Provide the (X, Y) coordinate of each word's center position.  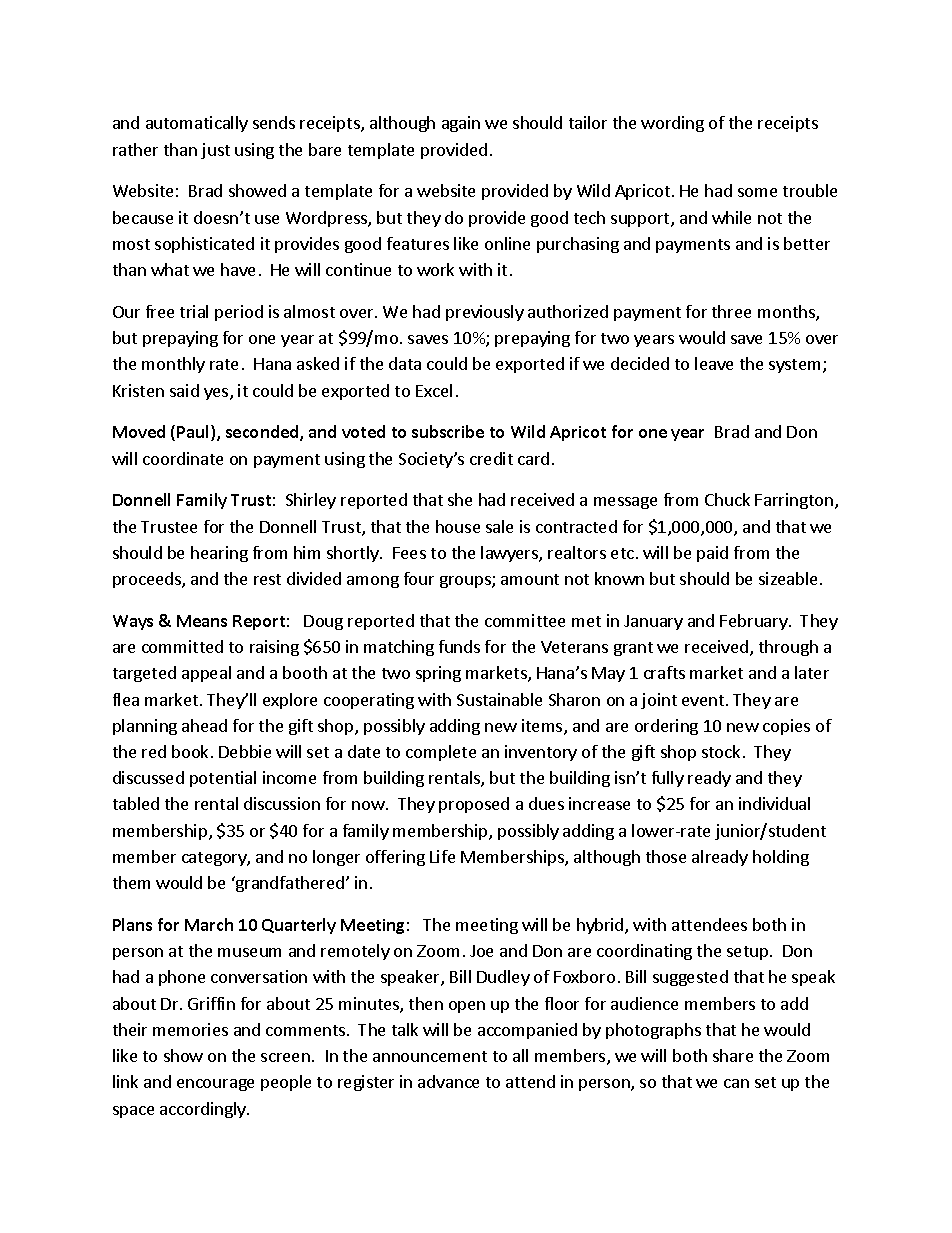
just (215, 151)
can (736, 1083)
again (461, 124)
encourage (215, 1085)
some (757, 192)
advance (448, 1081)
